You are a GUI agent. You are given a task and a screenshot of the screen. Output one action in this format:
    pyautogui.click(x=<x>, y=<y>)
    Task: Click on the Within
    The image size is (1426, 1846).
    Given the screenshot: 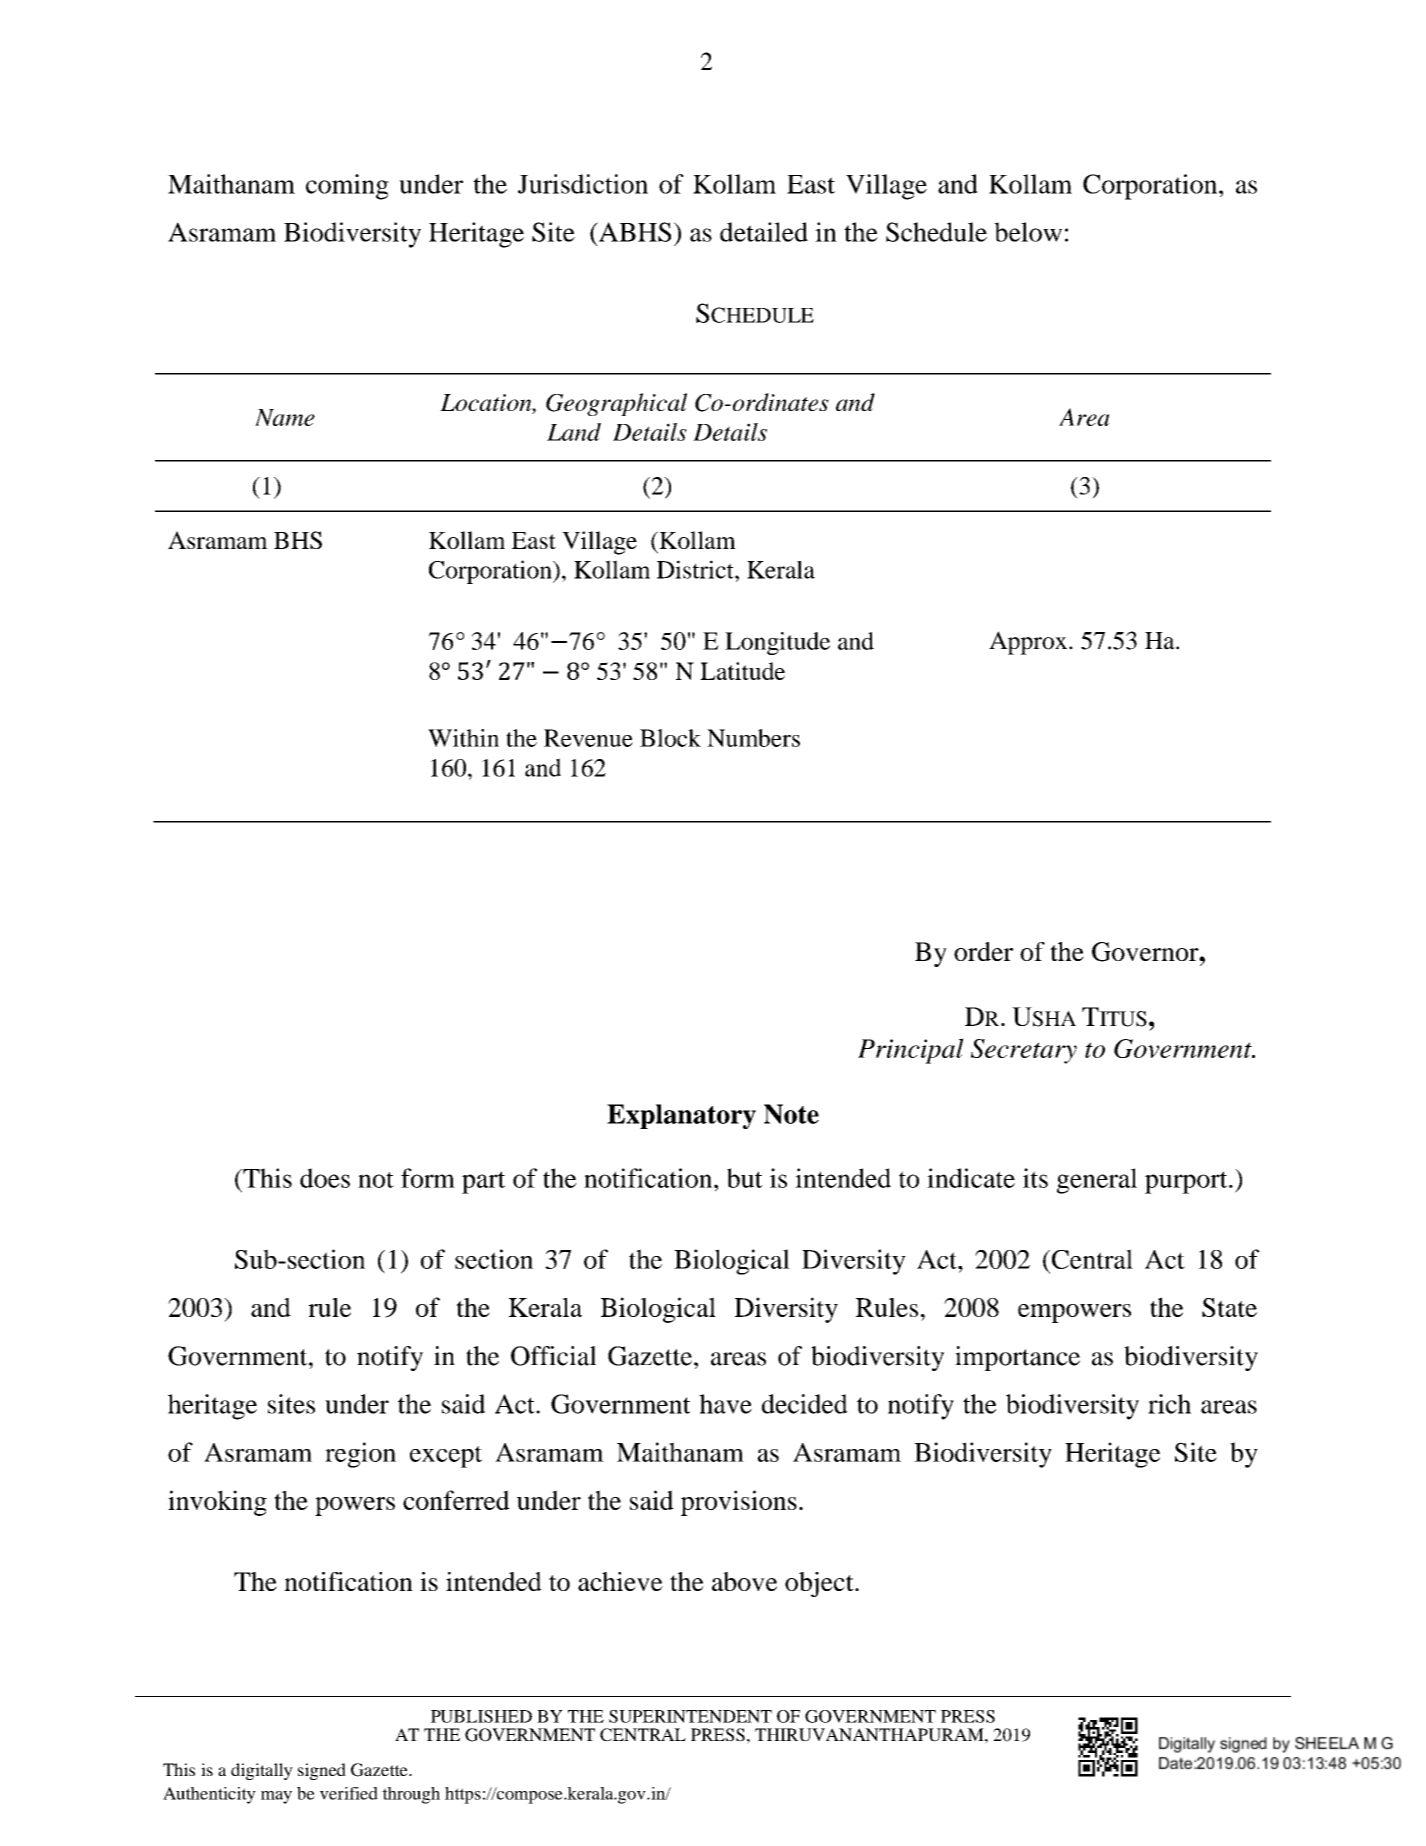 What is the action you would take?
    pyautogui.click(x=463, y=738)
